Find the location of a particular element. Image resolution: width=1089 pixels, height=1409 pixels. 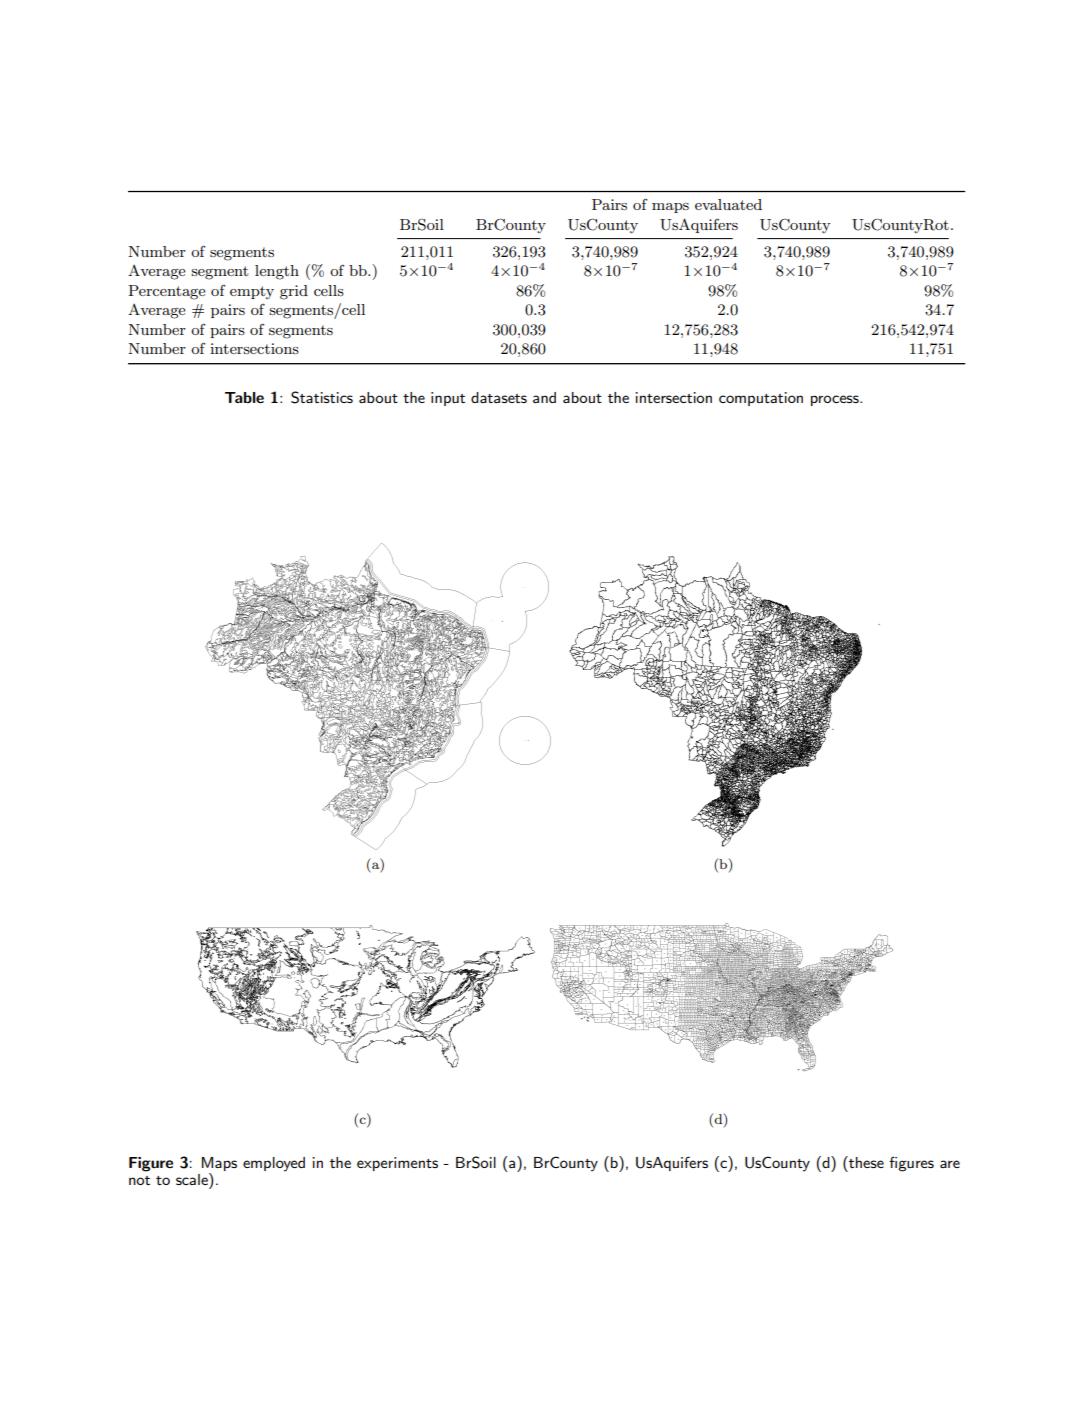

and is located at coordinates (544, 397).
